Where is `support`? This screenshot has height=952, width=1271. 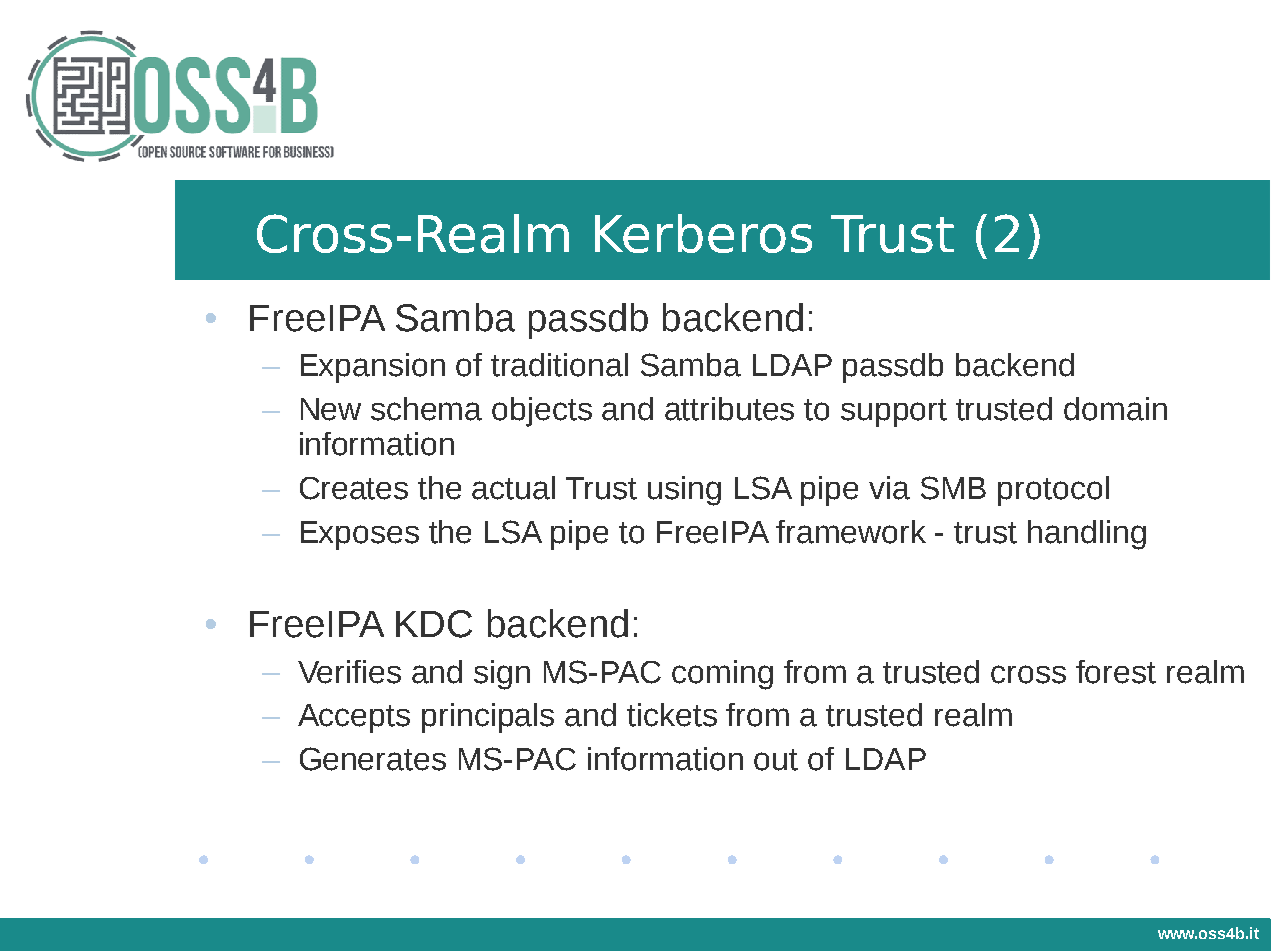
support is located at coordinates (894, 413).
